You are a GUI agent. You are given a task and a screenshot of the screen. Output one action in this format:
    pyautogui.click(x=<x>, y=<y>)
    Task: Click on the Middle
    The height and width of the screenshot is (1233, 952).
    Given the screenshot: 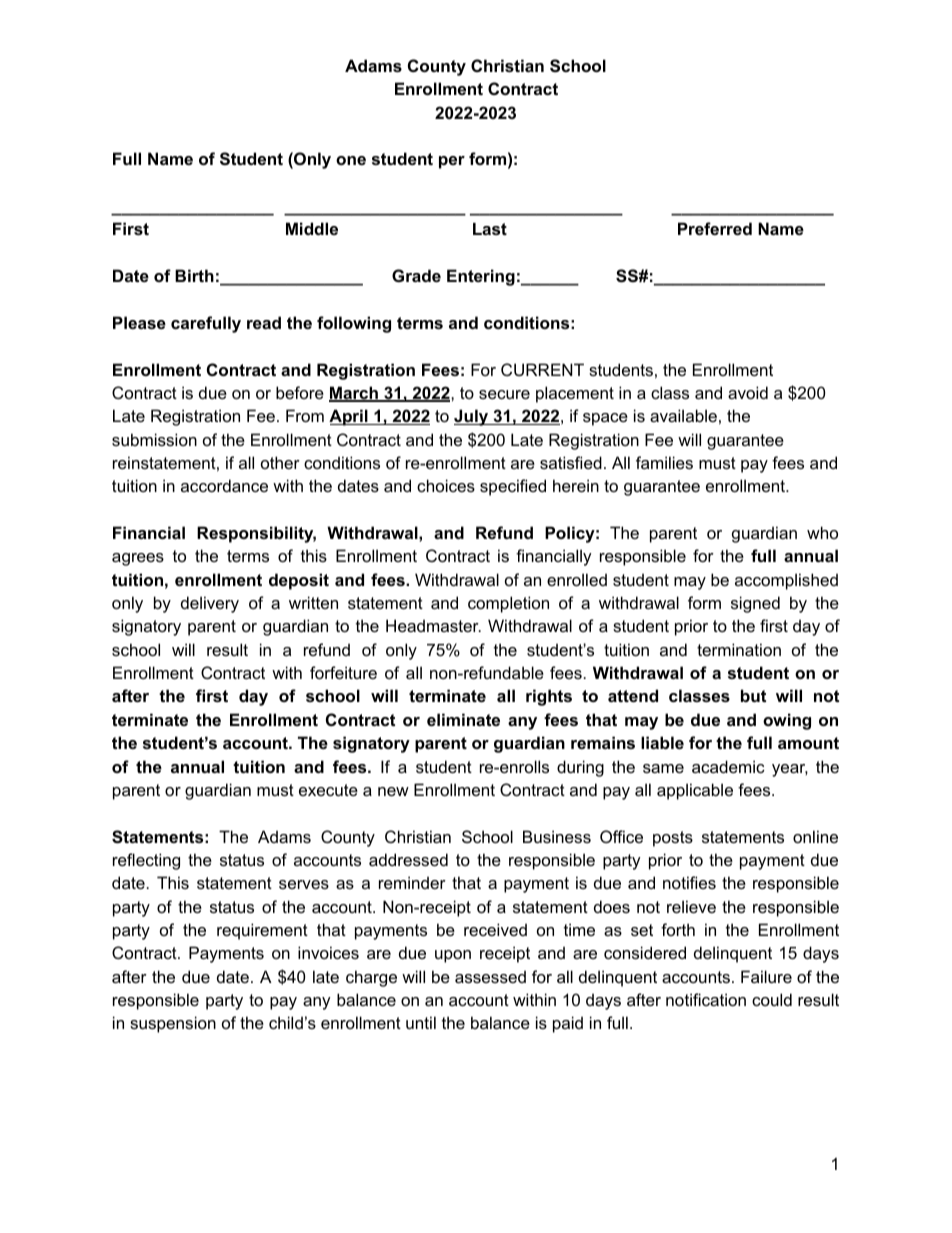 What is the action you would take?
    pyautogui.click(x=312, y=228)
